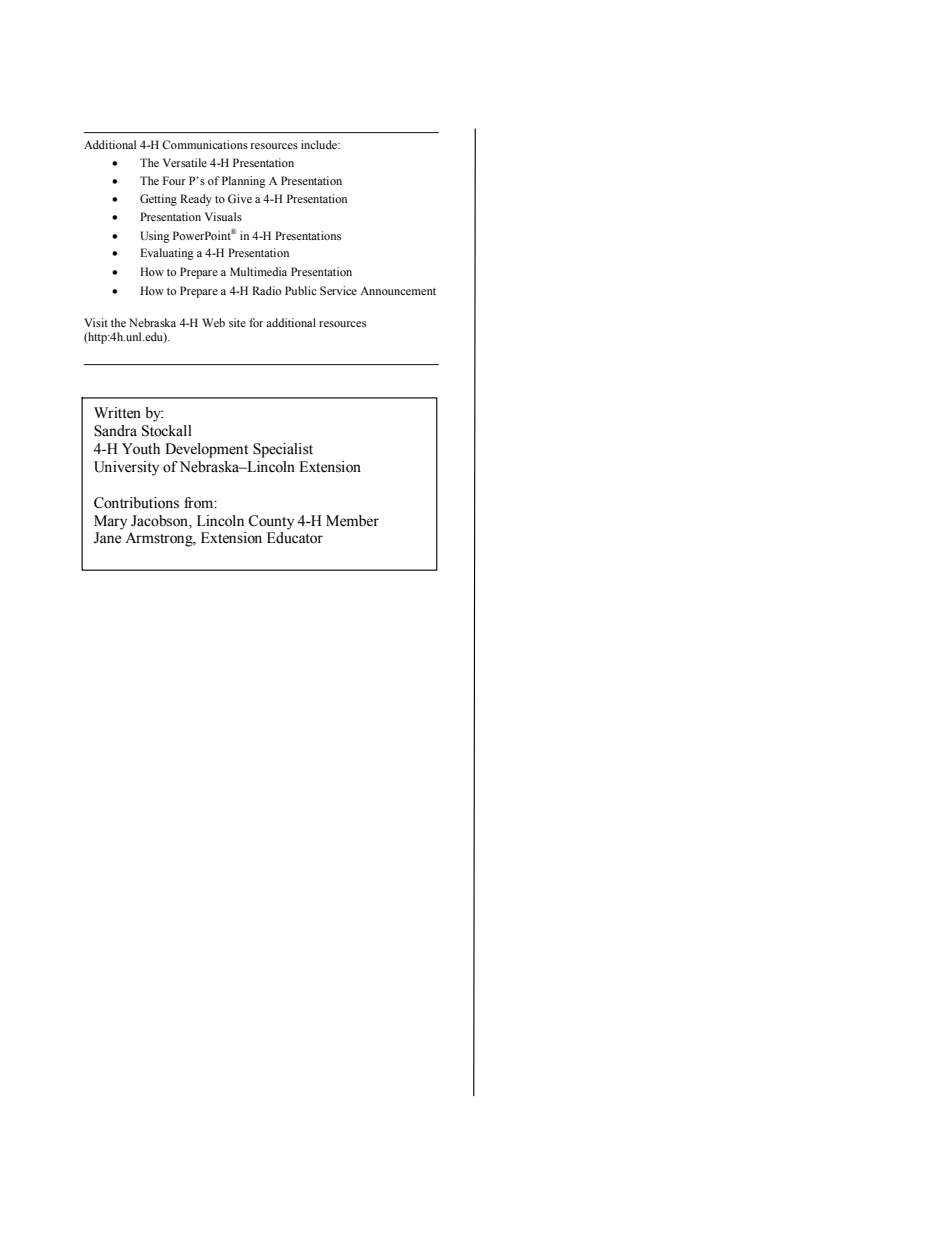 The height and width of the screenshot is (1233, 952). I want to click on Versatile, so click(185, 162).
